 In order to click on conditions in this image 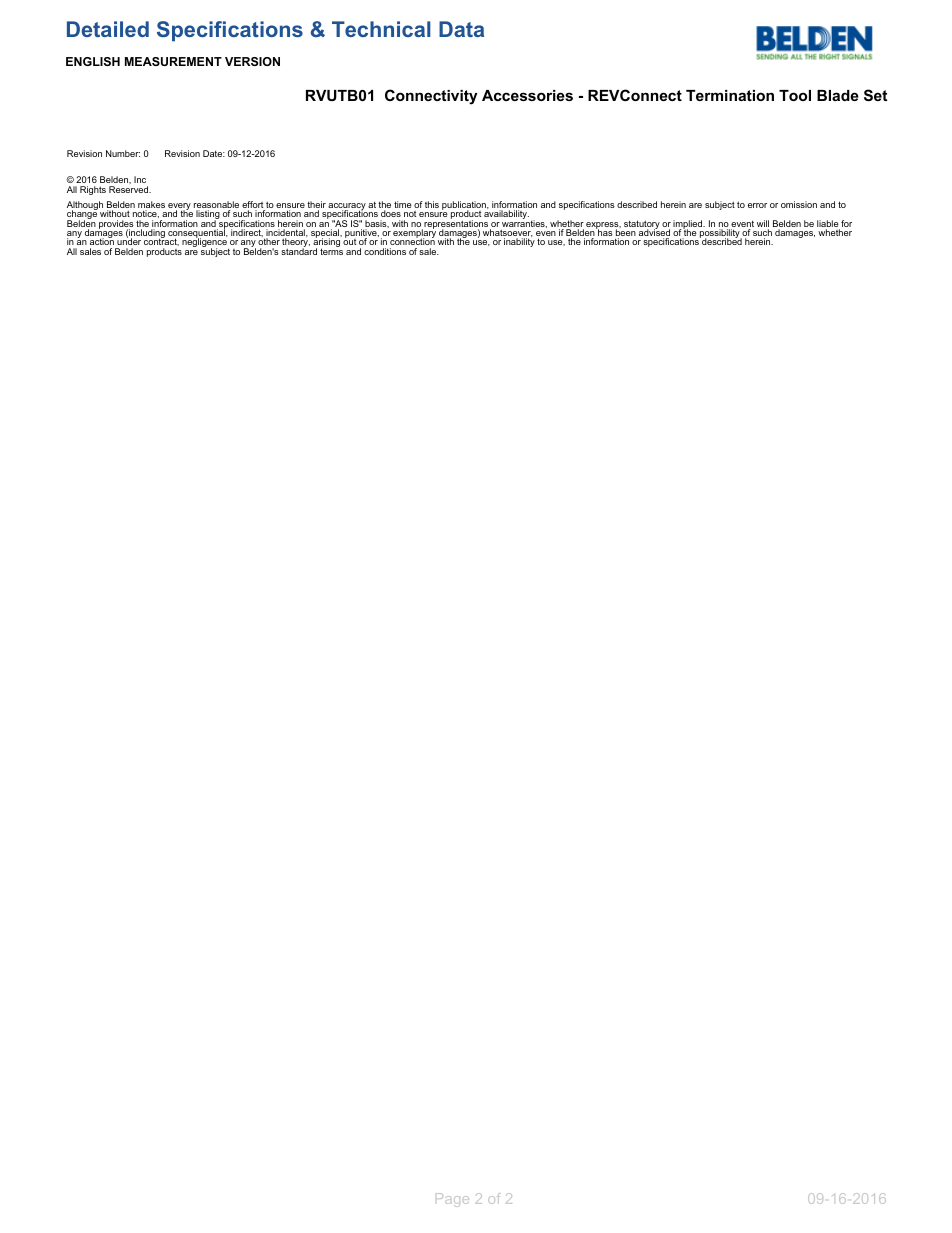, I will do `click(385, 251)`.
